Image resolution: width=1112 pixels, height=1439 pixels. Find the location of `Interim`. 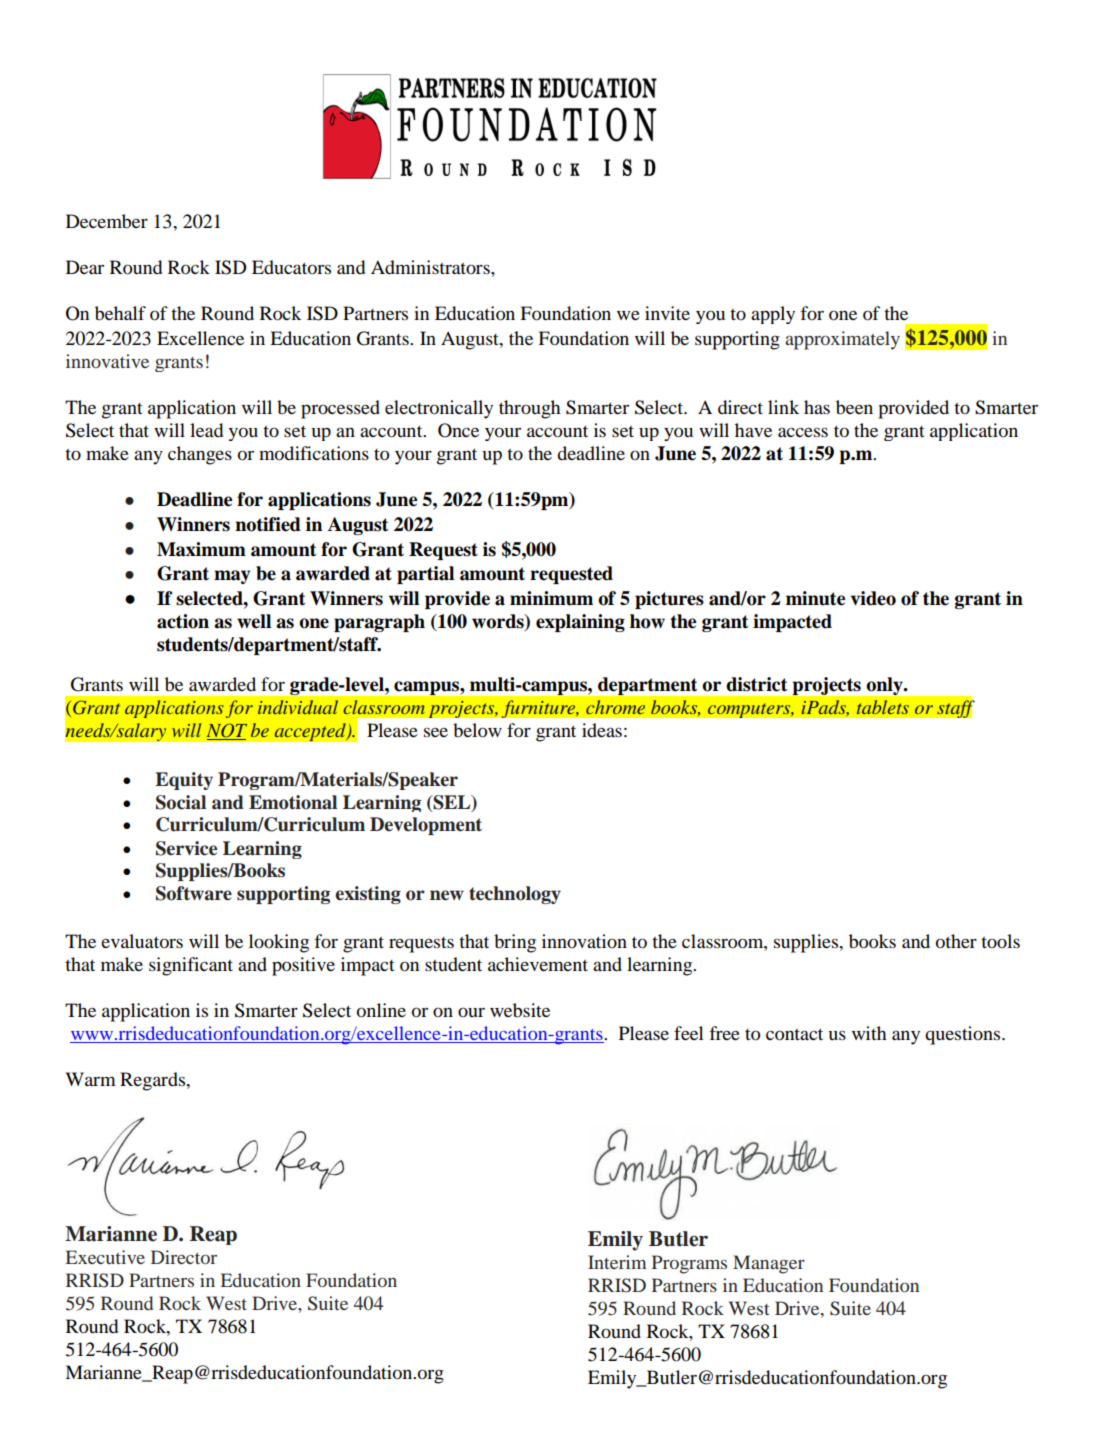

Interim is located at coordinates (617, 1262).
